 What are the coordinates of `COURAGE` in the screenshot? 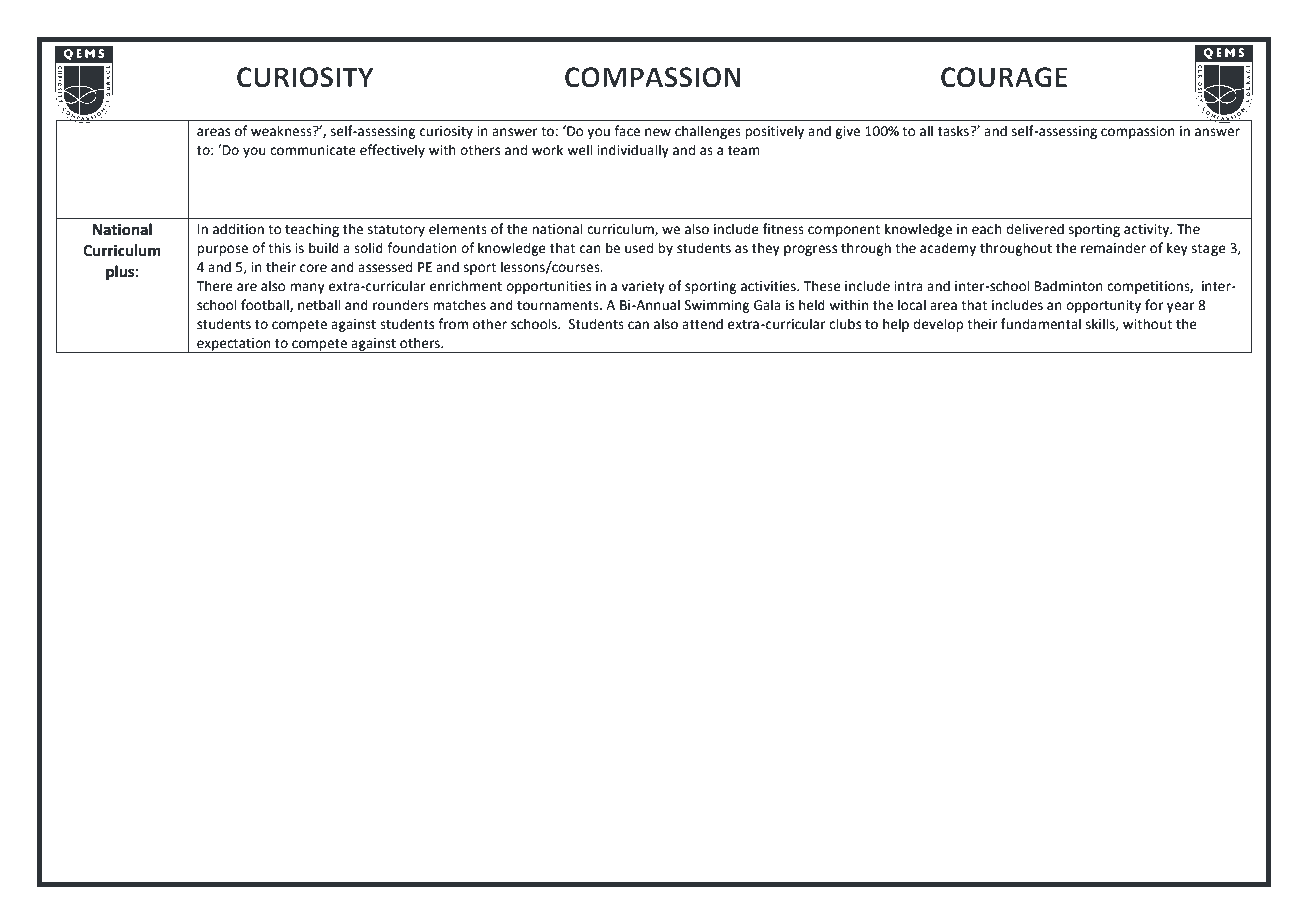 It's located at (1004, 77).
